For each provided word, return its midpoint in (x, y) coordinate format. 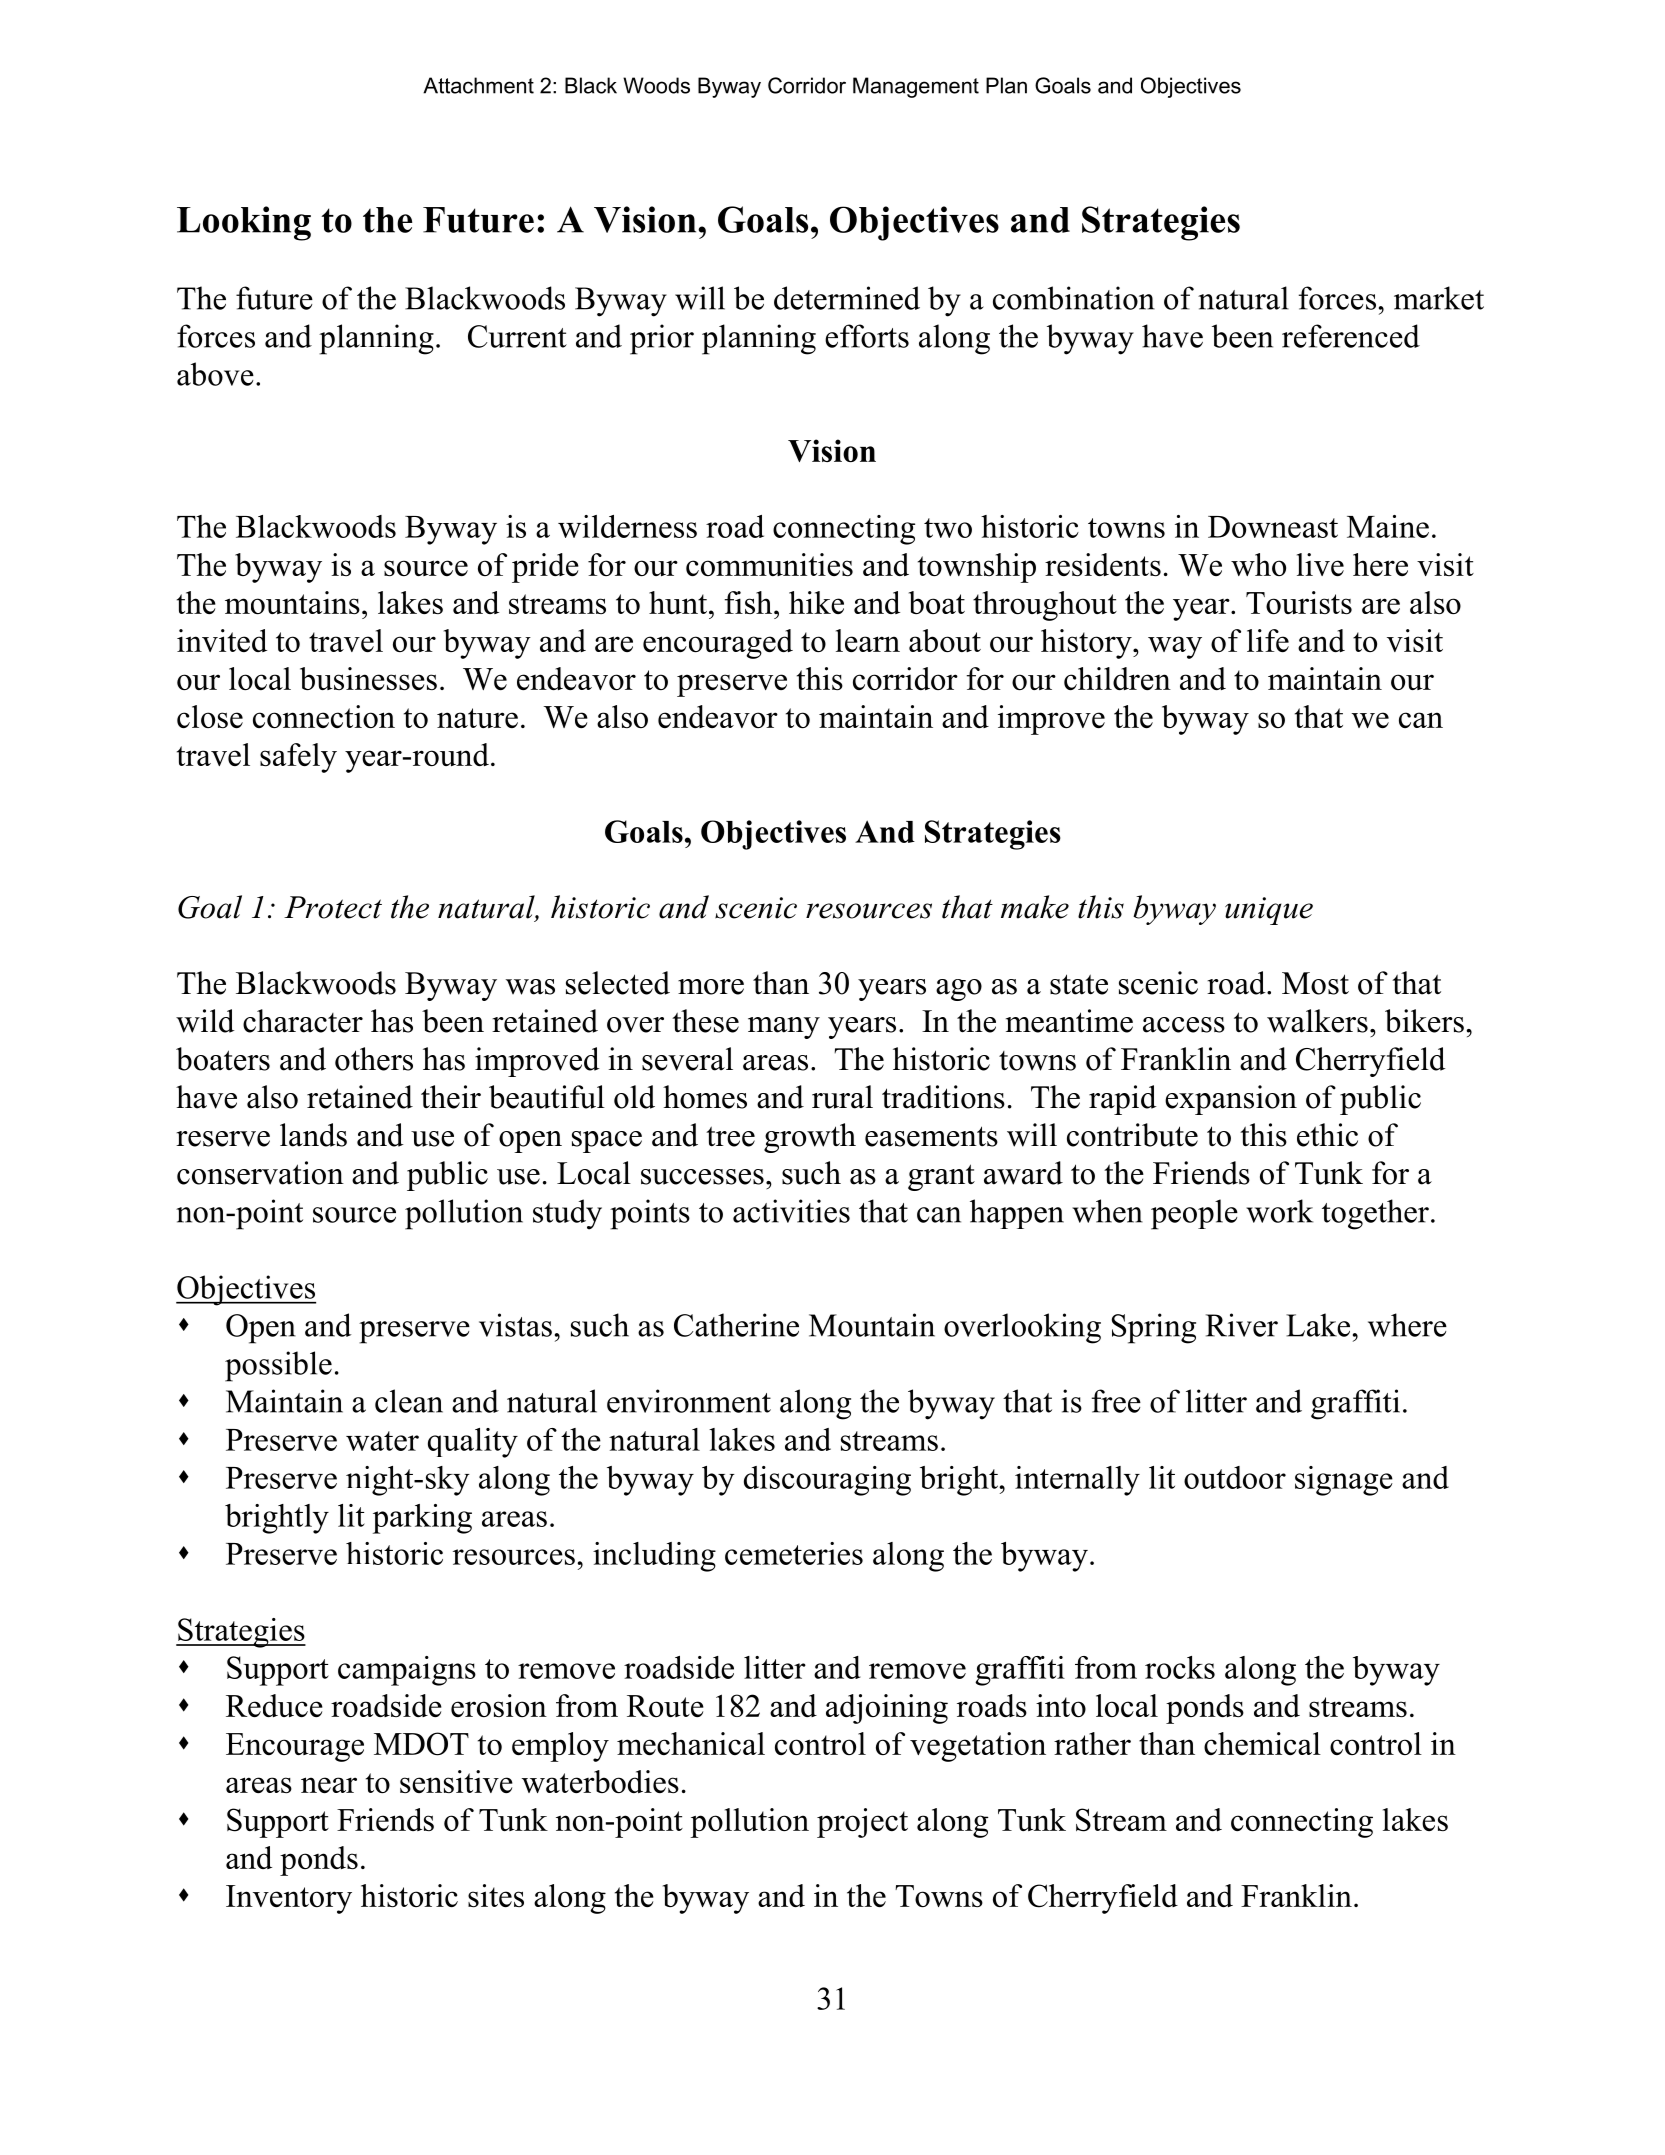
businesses (368, 678)
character (303, 1021)
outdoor (1235, 1477)
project (862, 1823)
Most (1315, 983)
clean (409, 1401)
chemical (1262, 1743)
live (1320, 564)
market (1439, 298)
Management (916, 87)
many (784, 1028)
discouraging (827, 1481)
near (329, 1785)
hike (816, 602)
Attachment (478, 85)
